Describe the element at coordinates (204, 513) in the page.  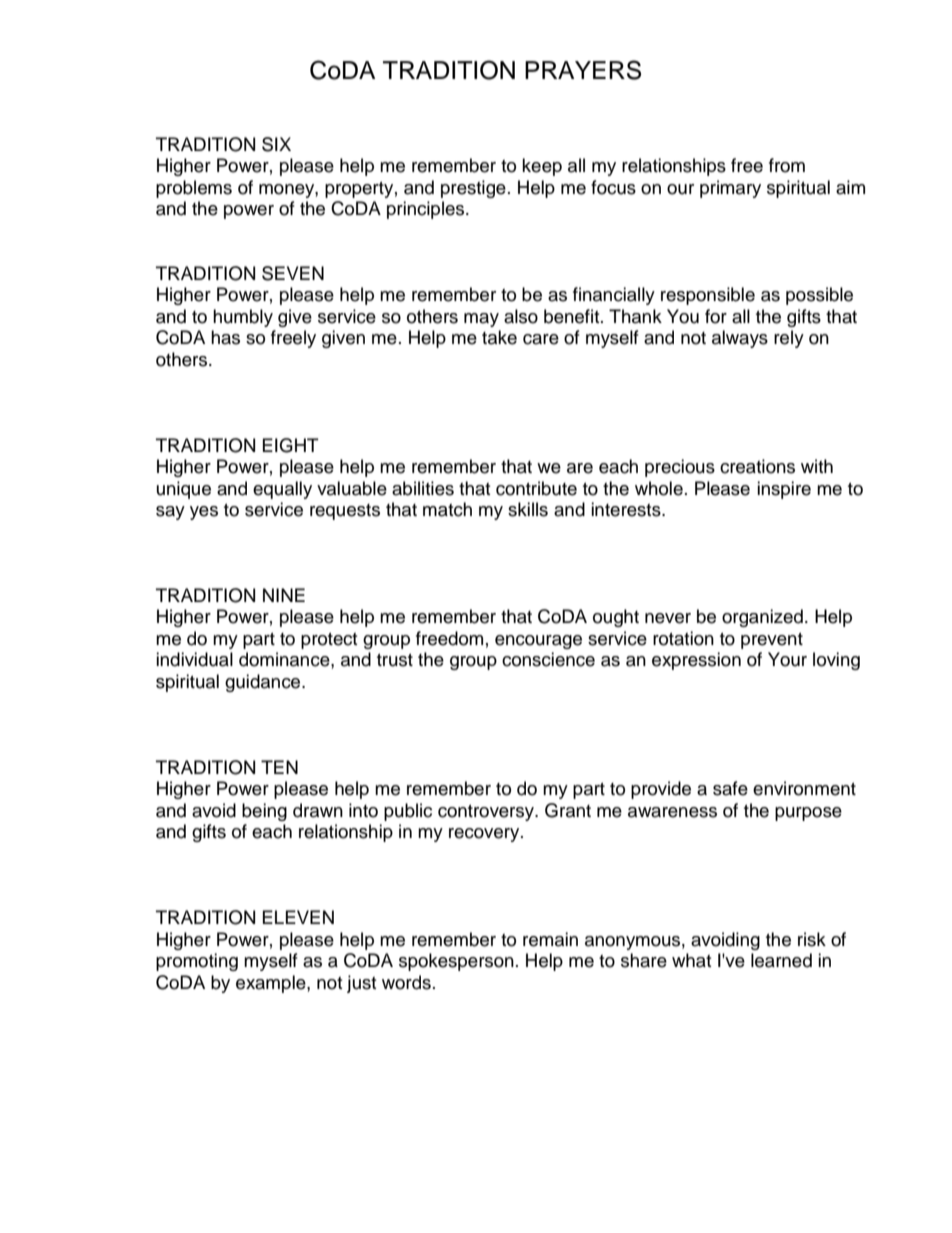
I see `yes` at that location.
